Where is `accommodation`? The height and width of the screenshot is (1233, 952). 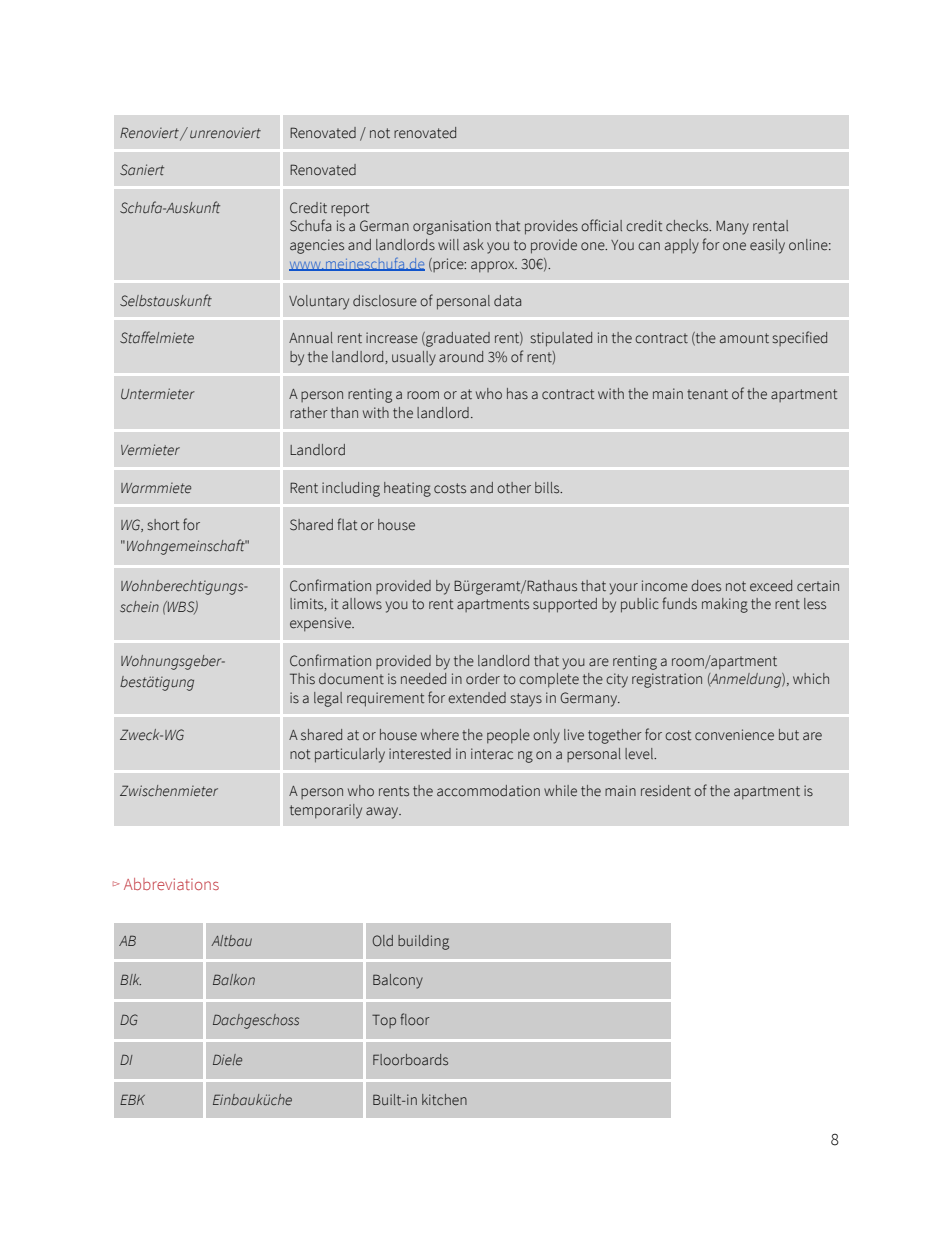 accommodation is located at coordinates (488, 791).
